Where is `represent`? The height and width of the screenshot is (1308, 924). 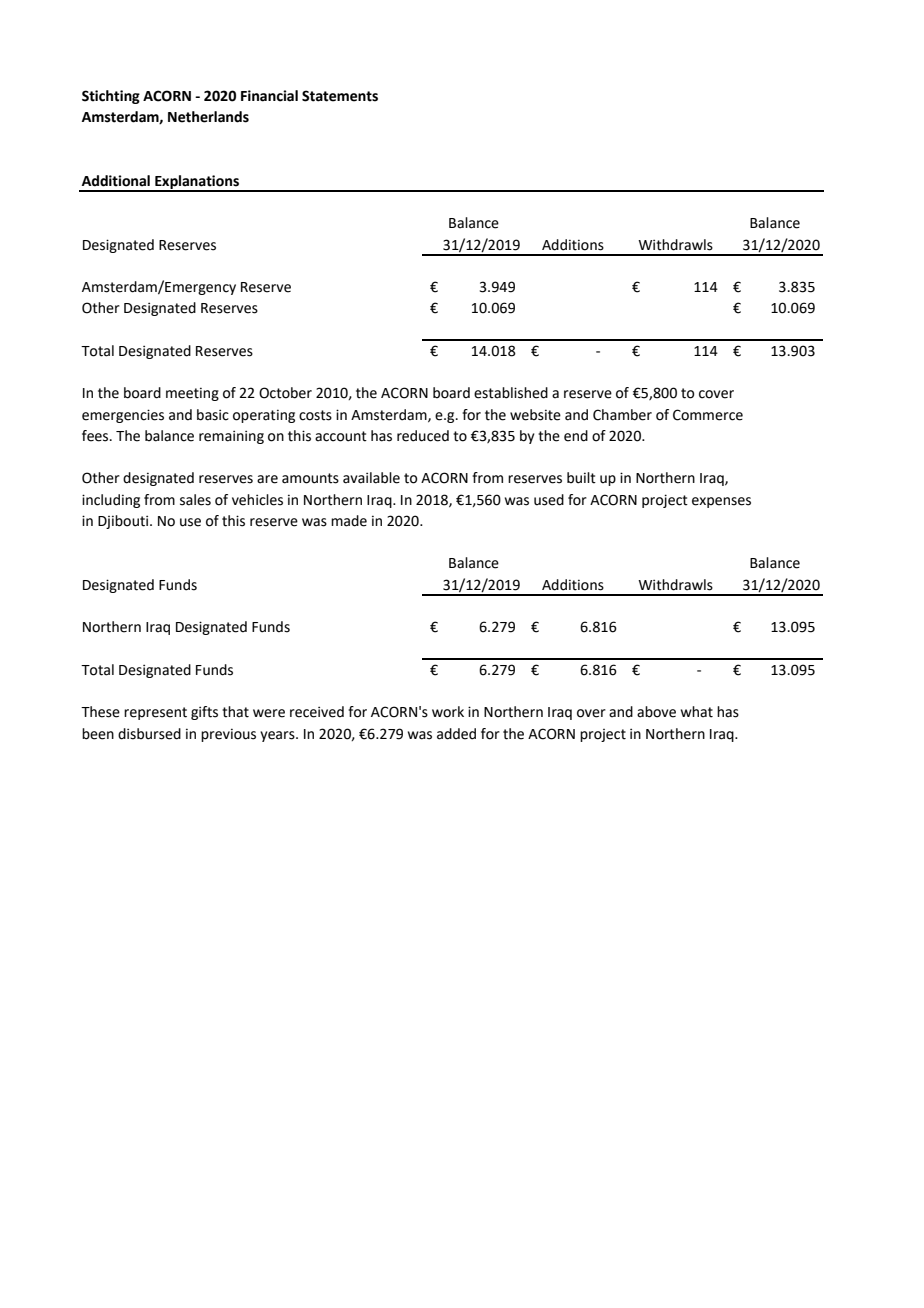 represent is located at coordinates (155, 713).
